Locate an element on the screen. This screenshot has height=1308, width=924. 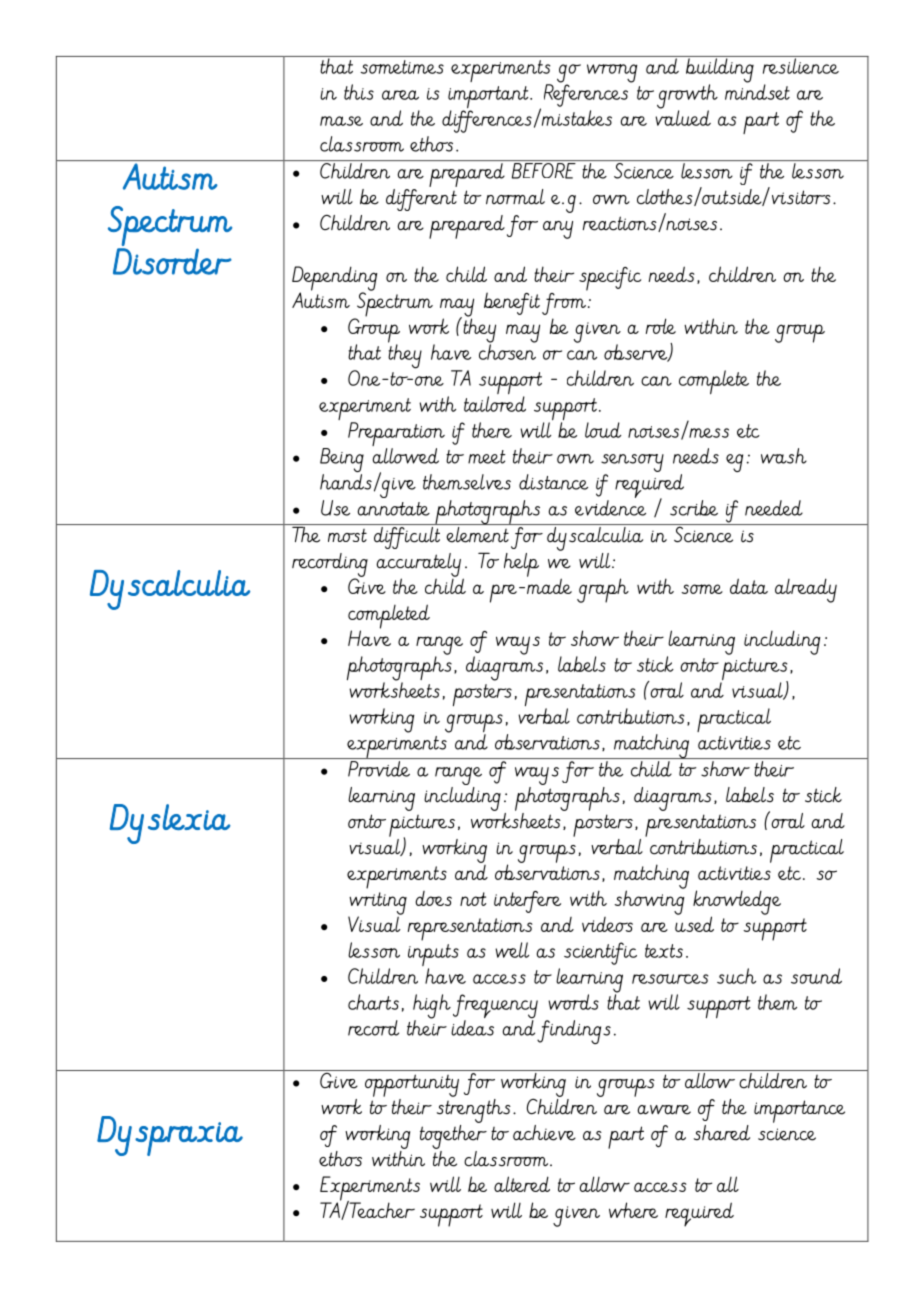
Dyslexia is located at coordinates (170, 824).
